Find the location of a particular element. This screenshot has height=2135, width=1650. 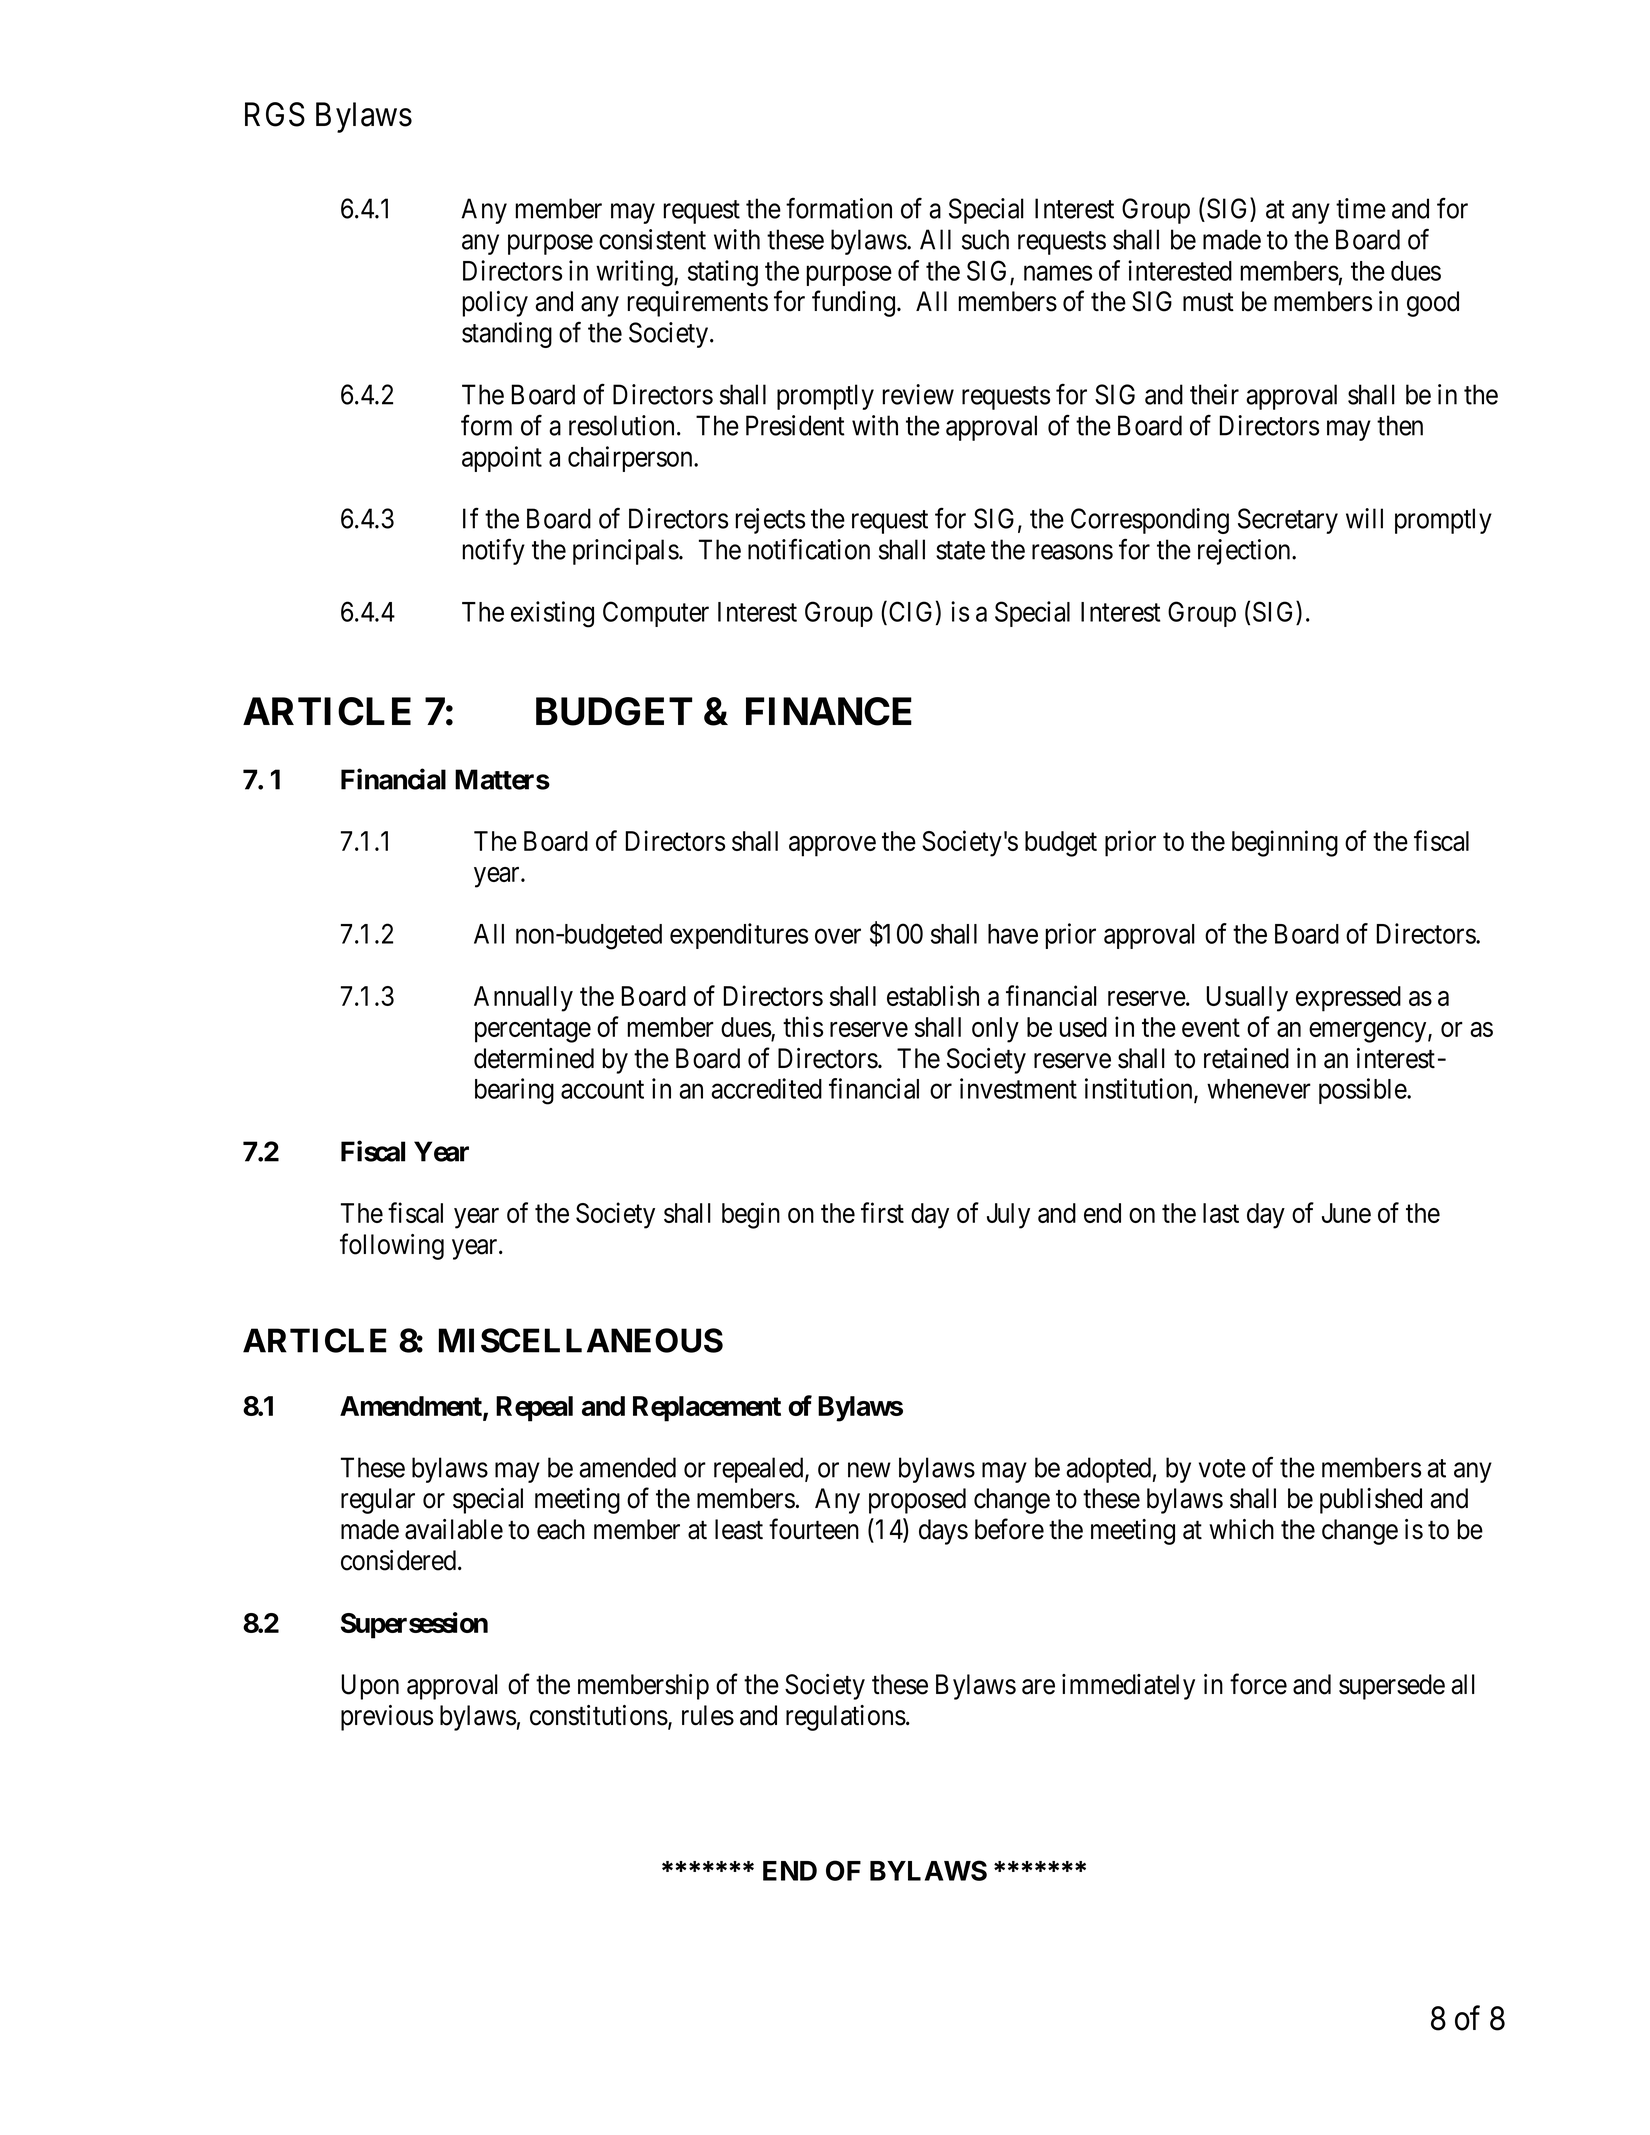

time is located at coordinates (1361, 208).
